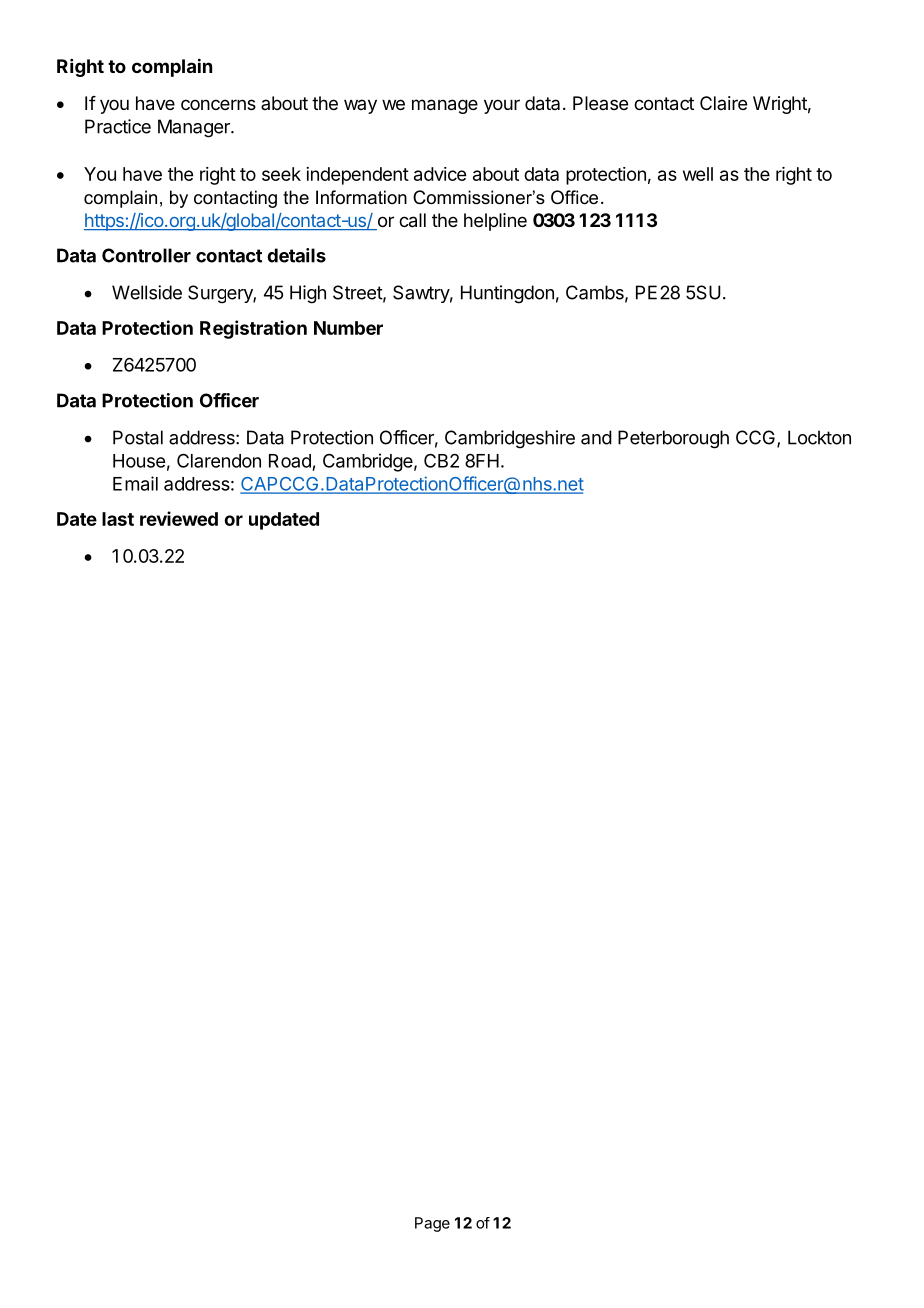  Describe the element at coordinates (218, 104) in the screenshot. I see `concerns` at that location.
